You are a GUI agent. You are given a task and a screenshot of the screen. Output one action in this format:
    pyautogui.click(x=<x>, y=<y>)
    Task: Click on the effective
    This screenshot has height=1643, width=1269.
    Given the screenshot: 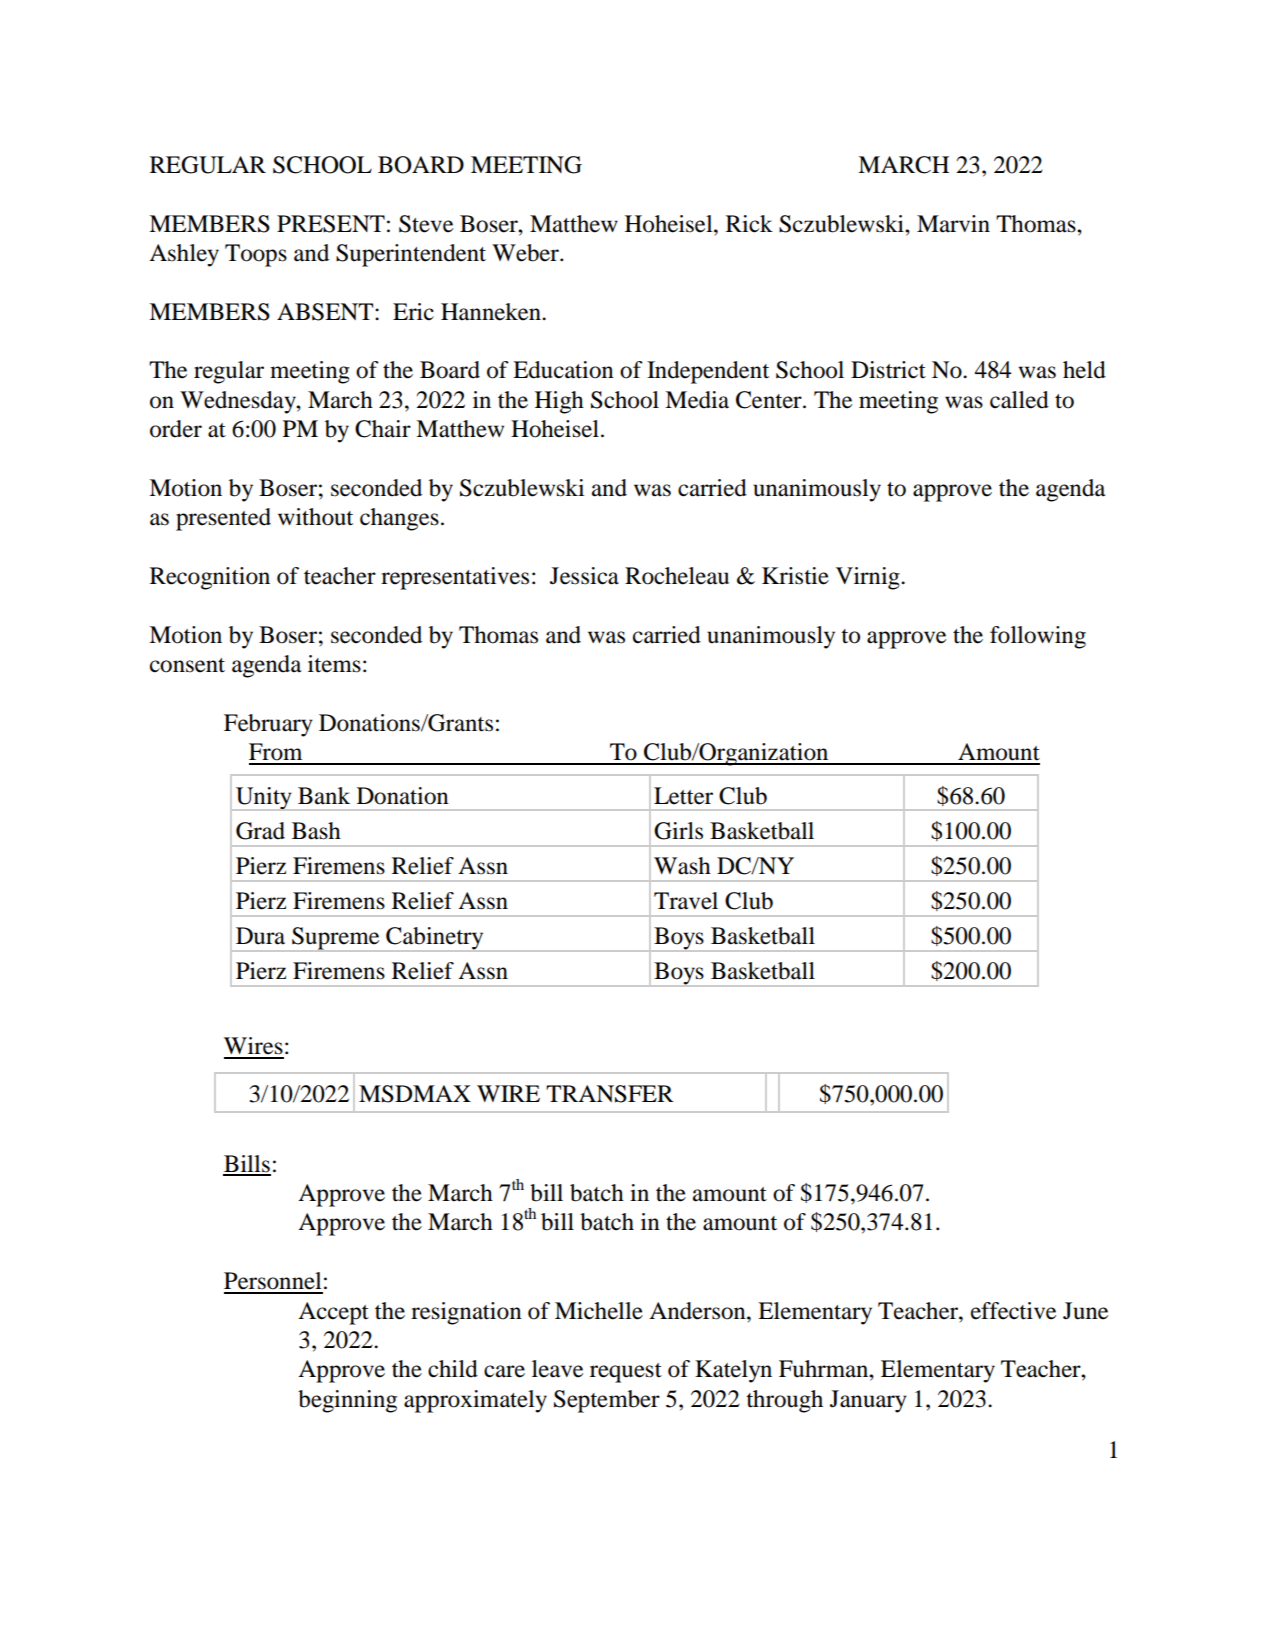 What is the action you would take?
    pyautogui.click(x=1013, y=1311)
